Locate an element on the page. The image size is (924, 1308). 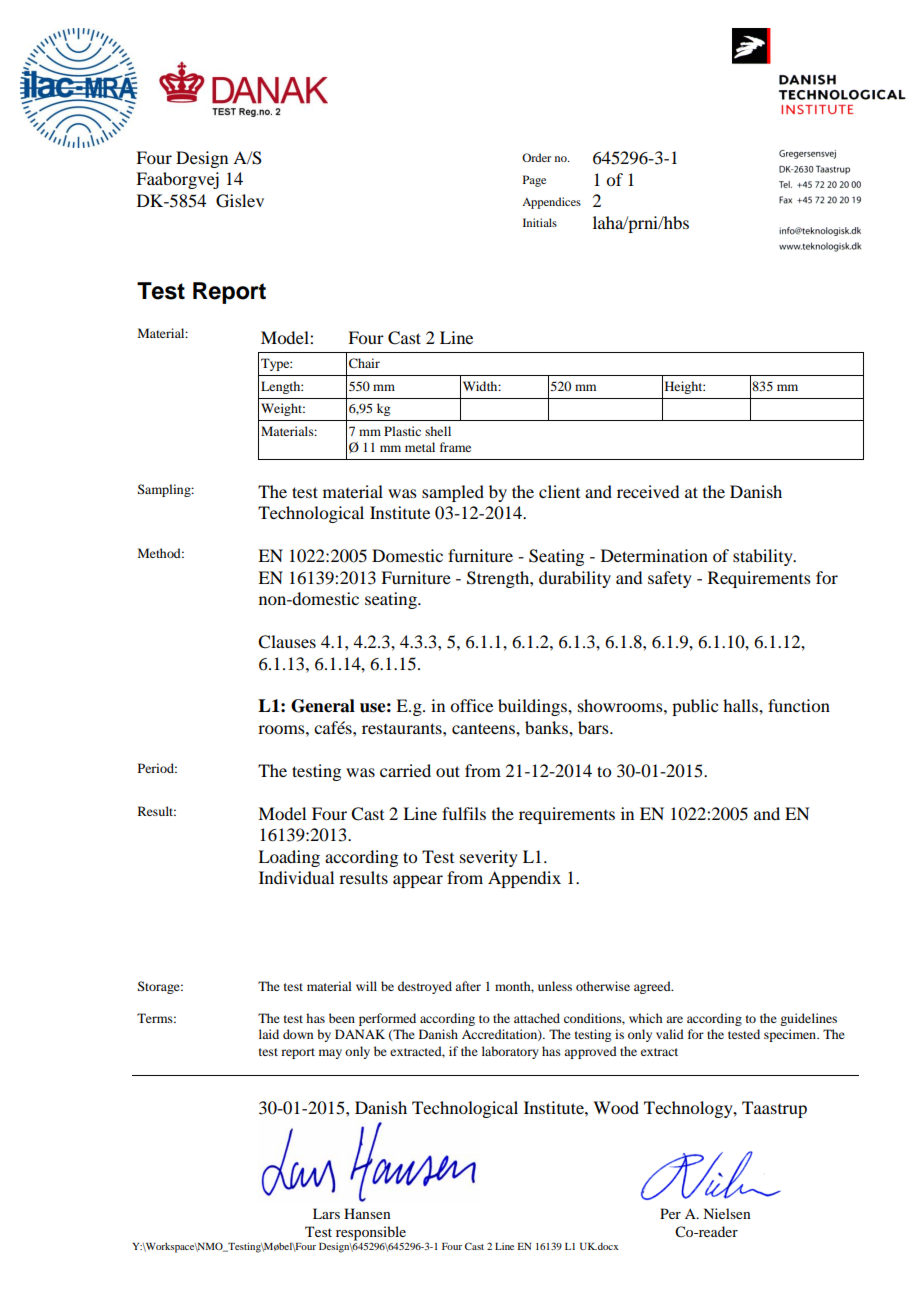
Wood is located at coordinates (616, 1107).
